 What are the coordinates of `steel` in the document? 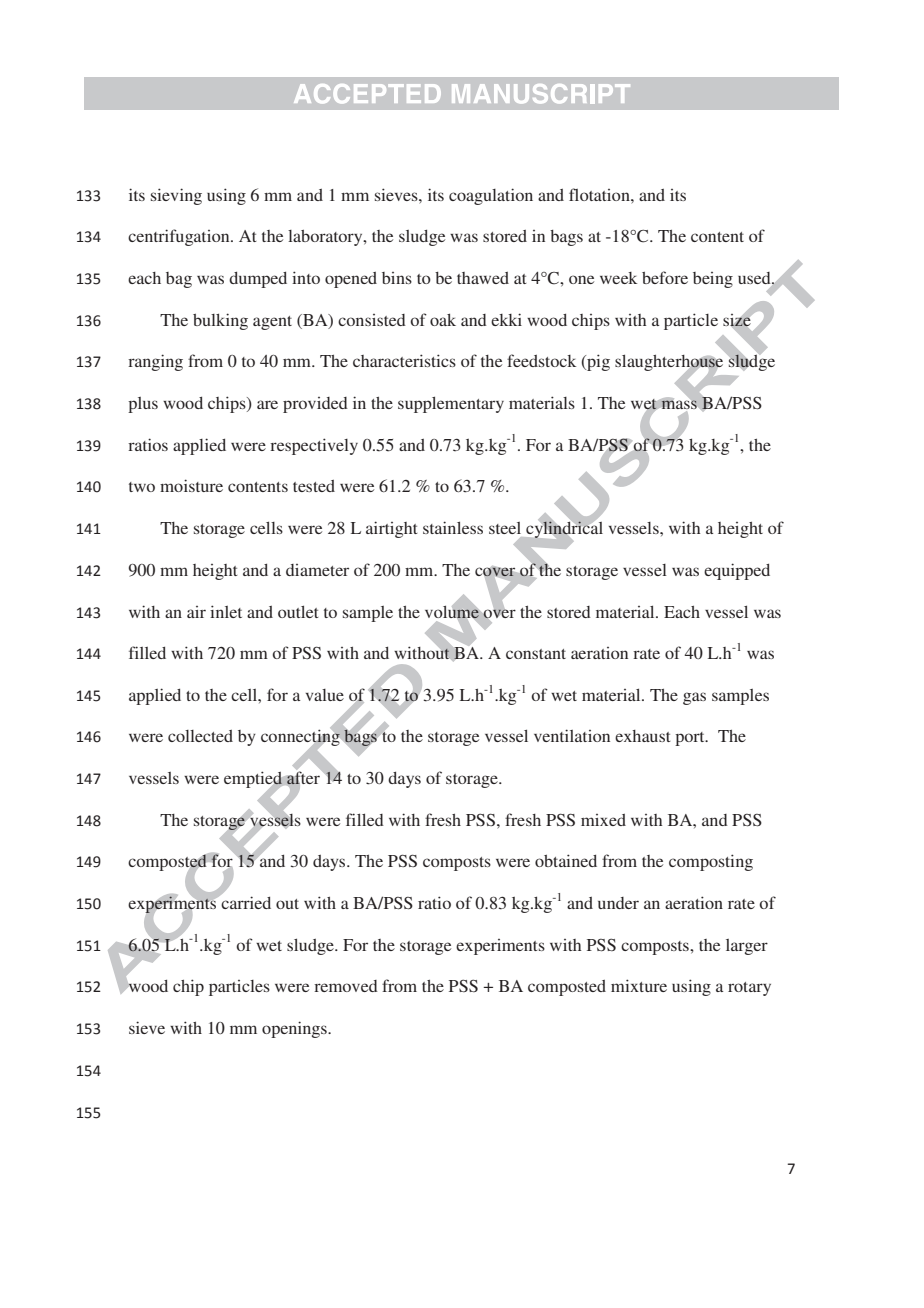 It's located at (505, 528).
